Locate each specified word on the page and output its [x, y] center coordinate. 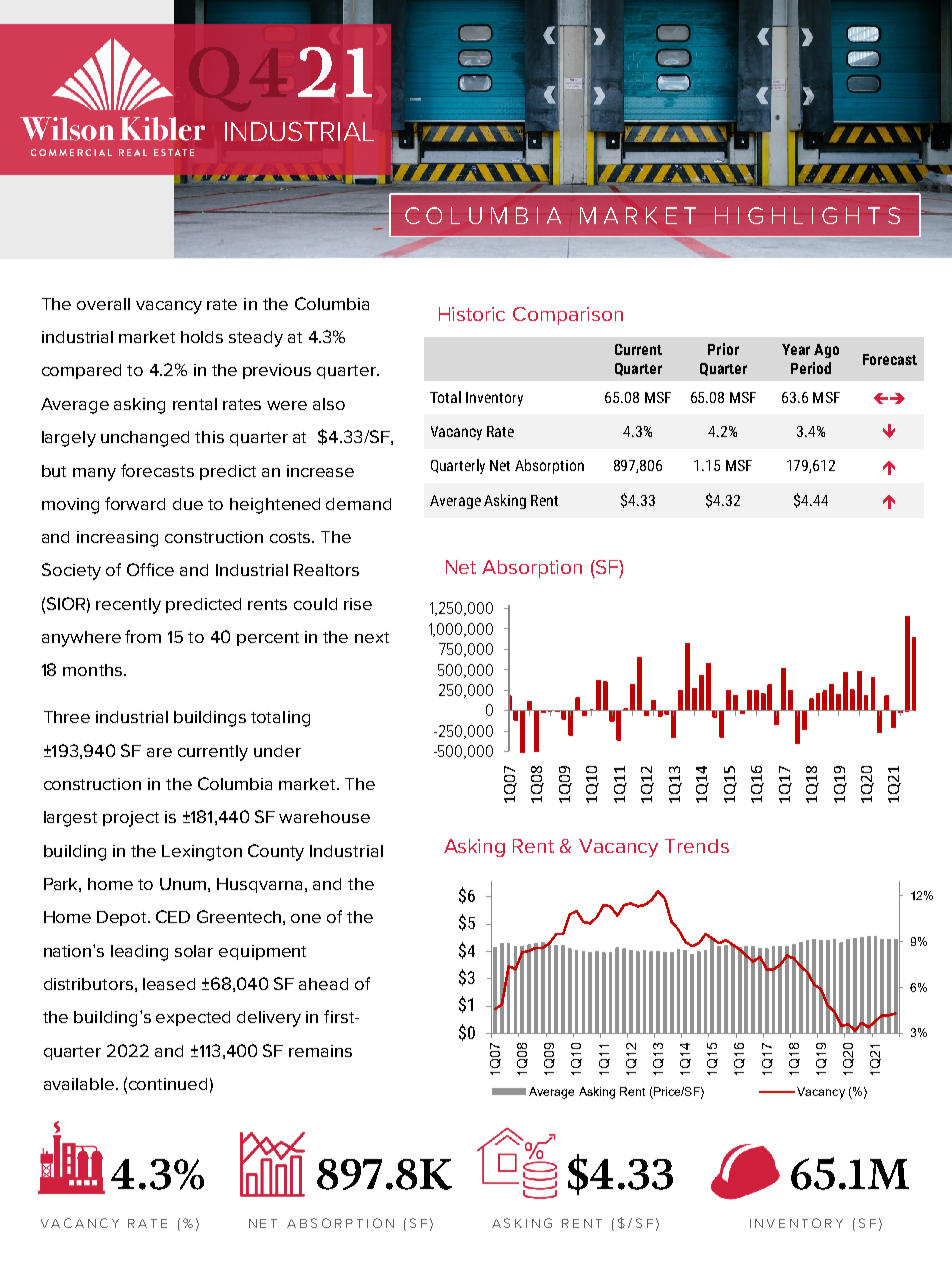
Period [811, 368]
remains [320, 1051]
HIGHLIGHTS [807, 215]
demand [358, 504]
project [131, 819]
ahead [323, 984]
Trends [697, 846]
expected [193, 1018]
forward [135, 503]
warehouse [324, 817]
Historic [472, 314]
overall [103, 304]
